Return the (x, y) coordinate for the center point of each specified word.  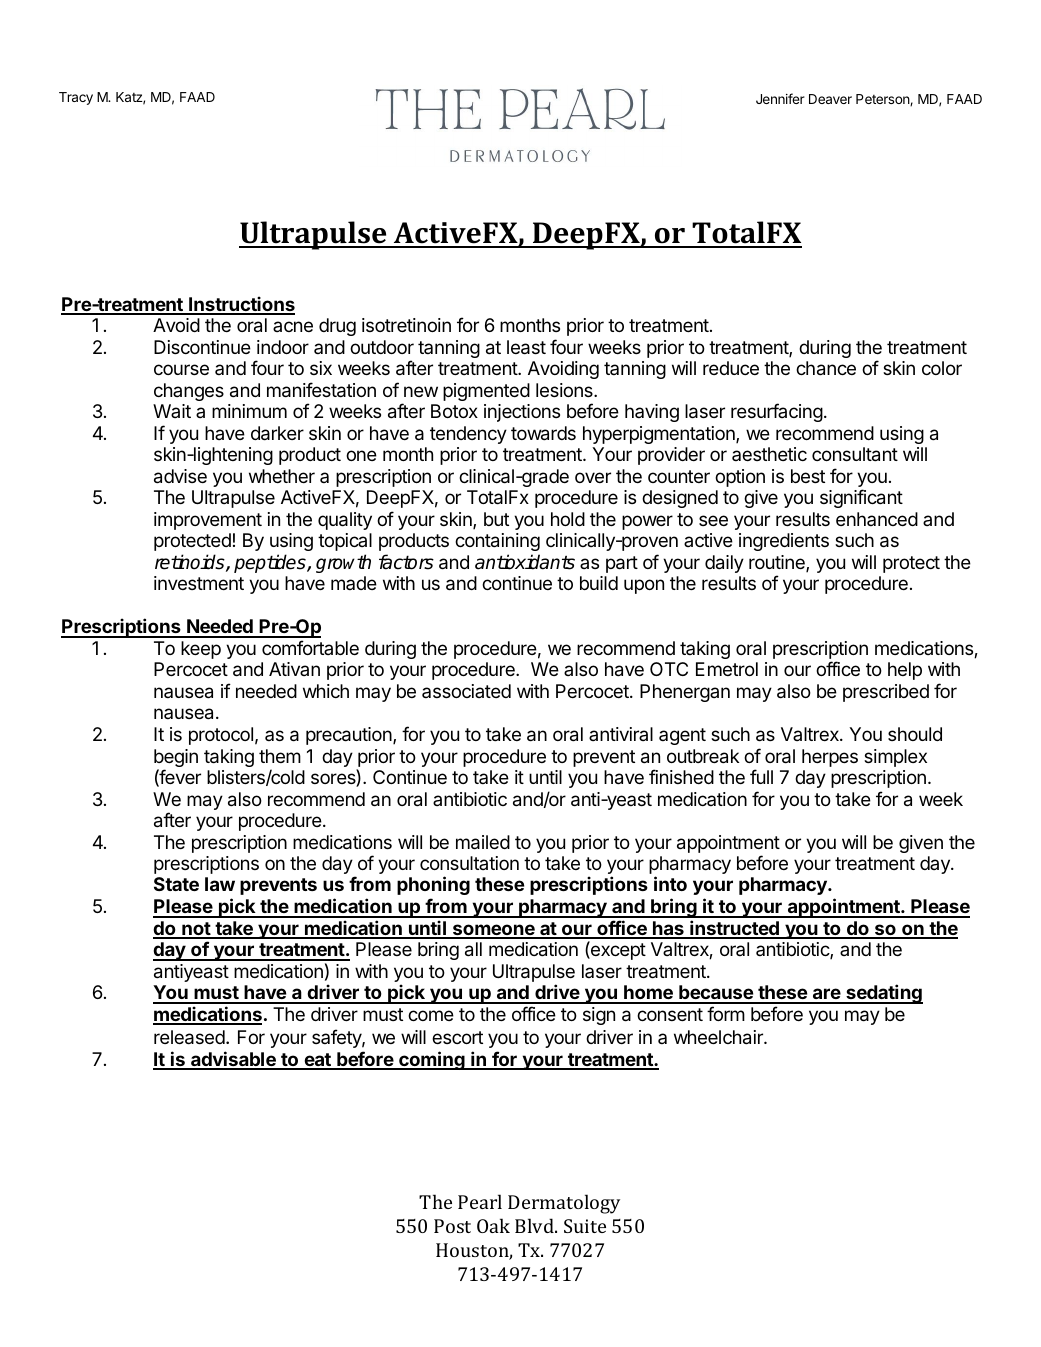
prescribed (886, 693)
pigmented (486, 392)
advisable (233, 1060)
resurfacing (777, 412)
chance (826, 368)
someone (494, 931)
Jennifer (780, 98)
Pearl (480, 1201)
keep (201, 650)
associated (466, 691)
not (196, 930)
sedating (883, 994)
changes (189, 392)
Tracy (76, 98)
